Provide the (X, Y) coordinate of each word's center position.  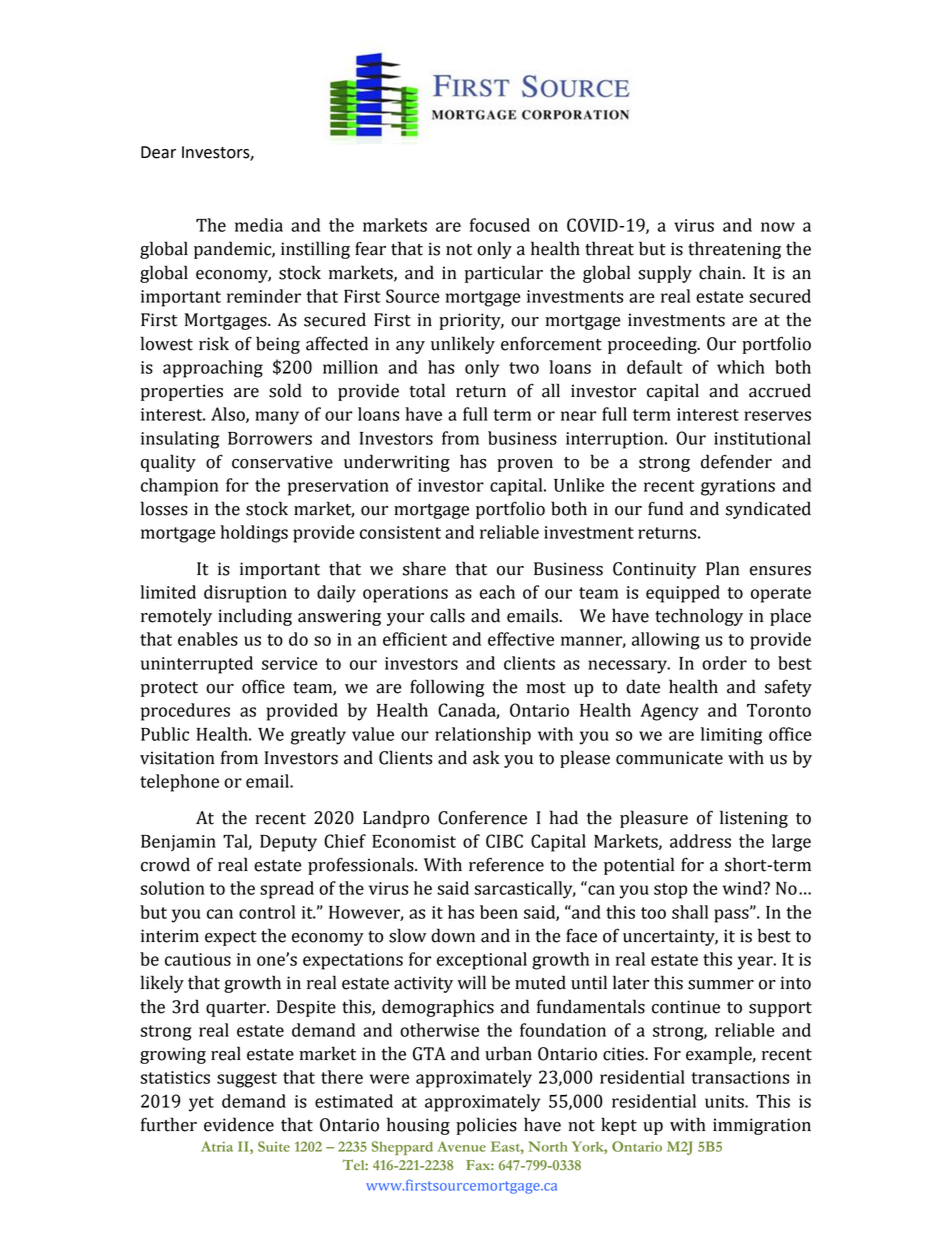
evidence (239, 1124)
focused (500, 225)
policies (486, 1126)
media (259, 225)
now (778, 227)
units (725, 1101)
